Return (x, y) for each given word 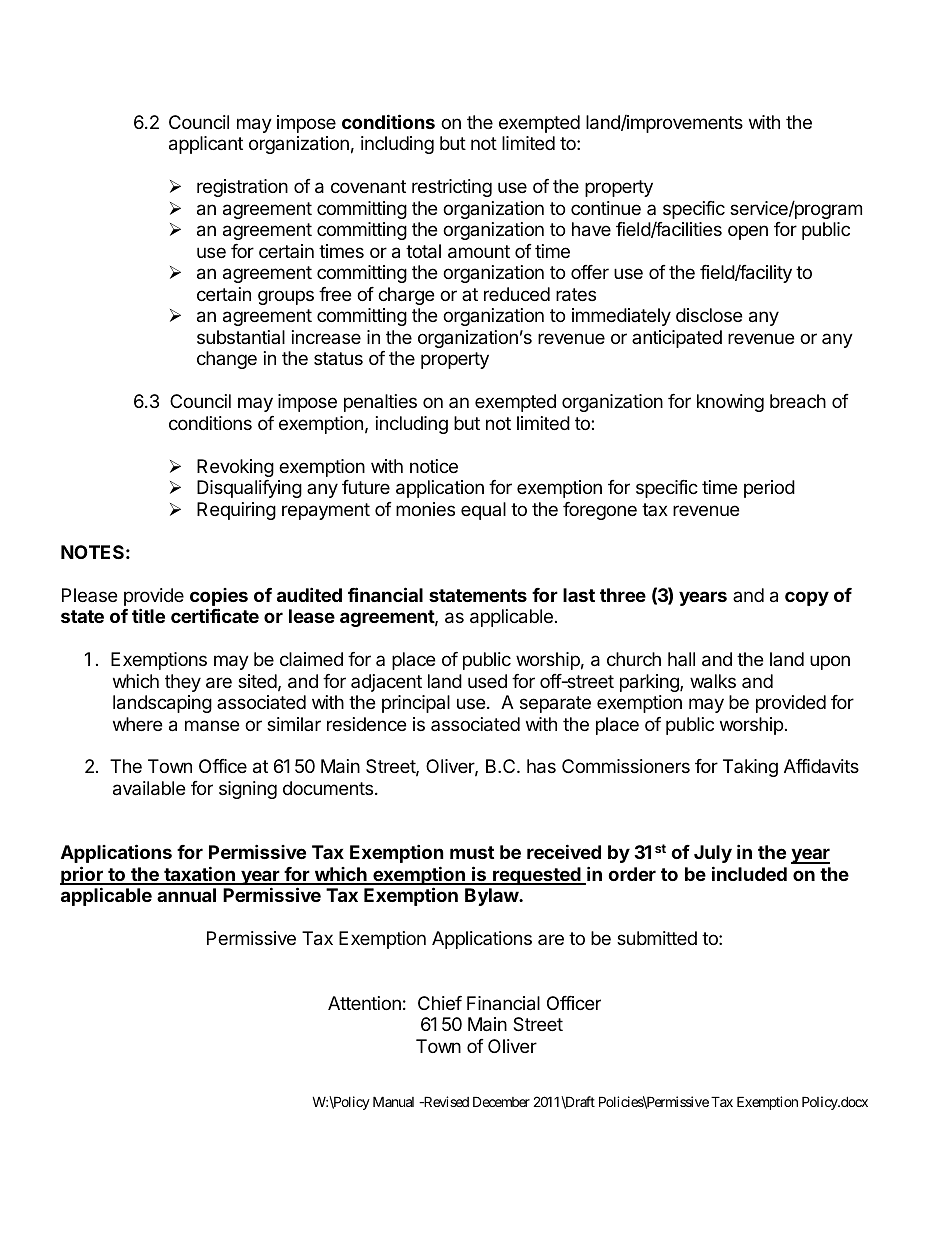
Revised (445, 1101)
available (149, 788)
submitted (657, 938)
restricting (452, 188)
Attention (364, 1003)
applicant (206, 145)
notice (434, 466)
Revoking (235, 468)
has (541, 766)
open (748, 232)
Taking (750, 768)
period (769, 489)
